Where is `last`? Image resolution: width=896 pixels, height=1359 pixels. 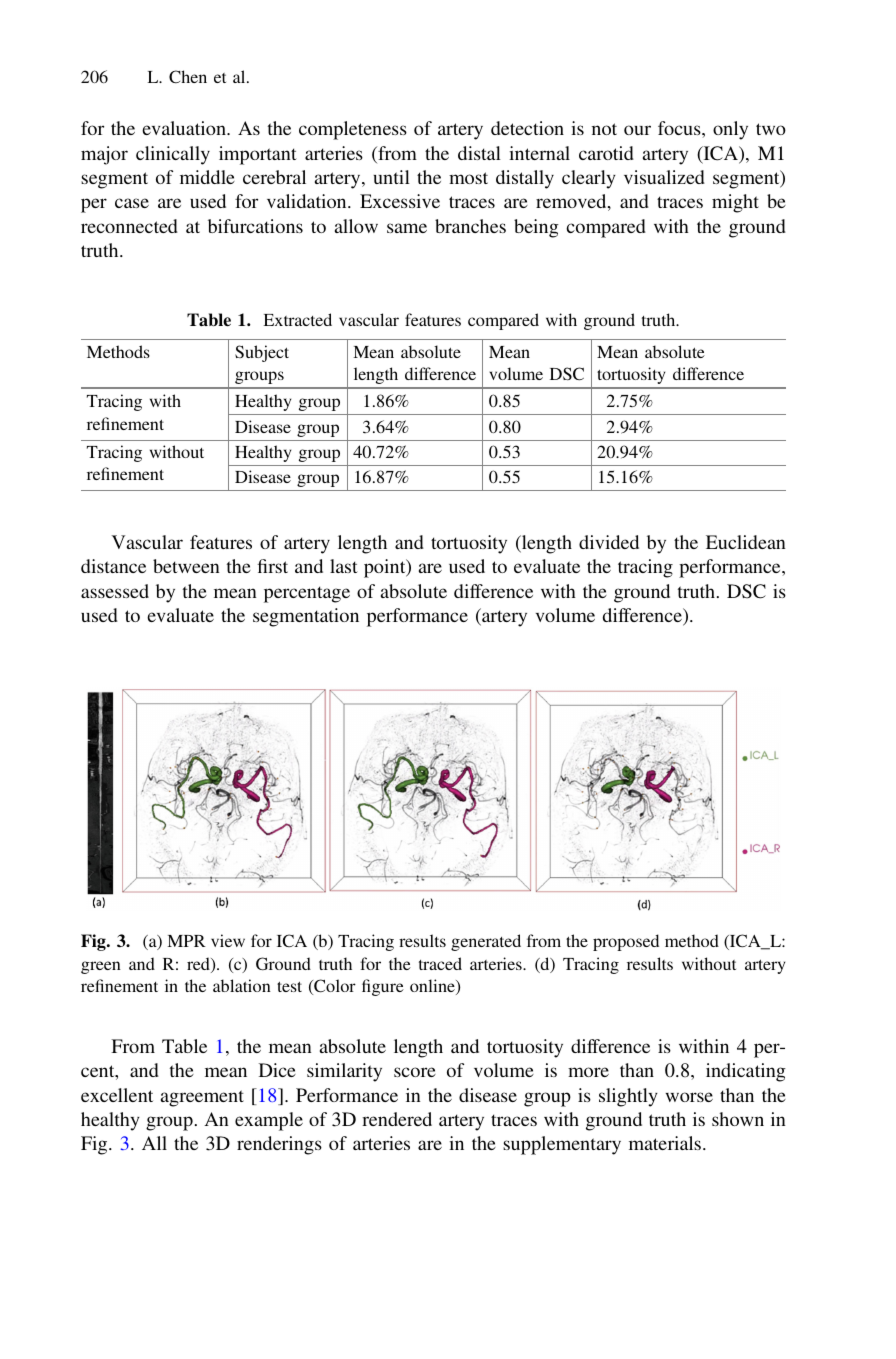
last is located at coordinates (344, 566).
